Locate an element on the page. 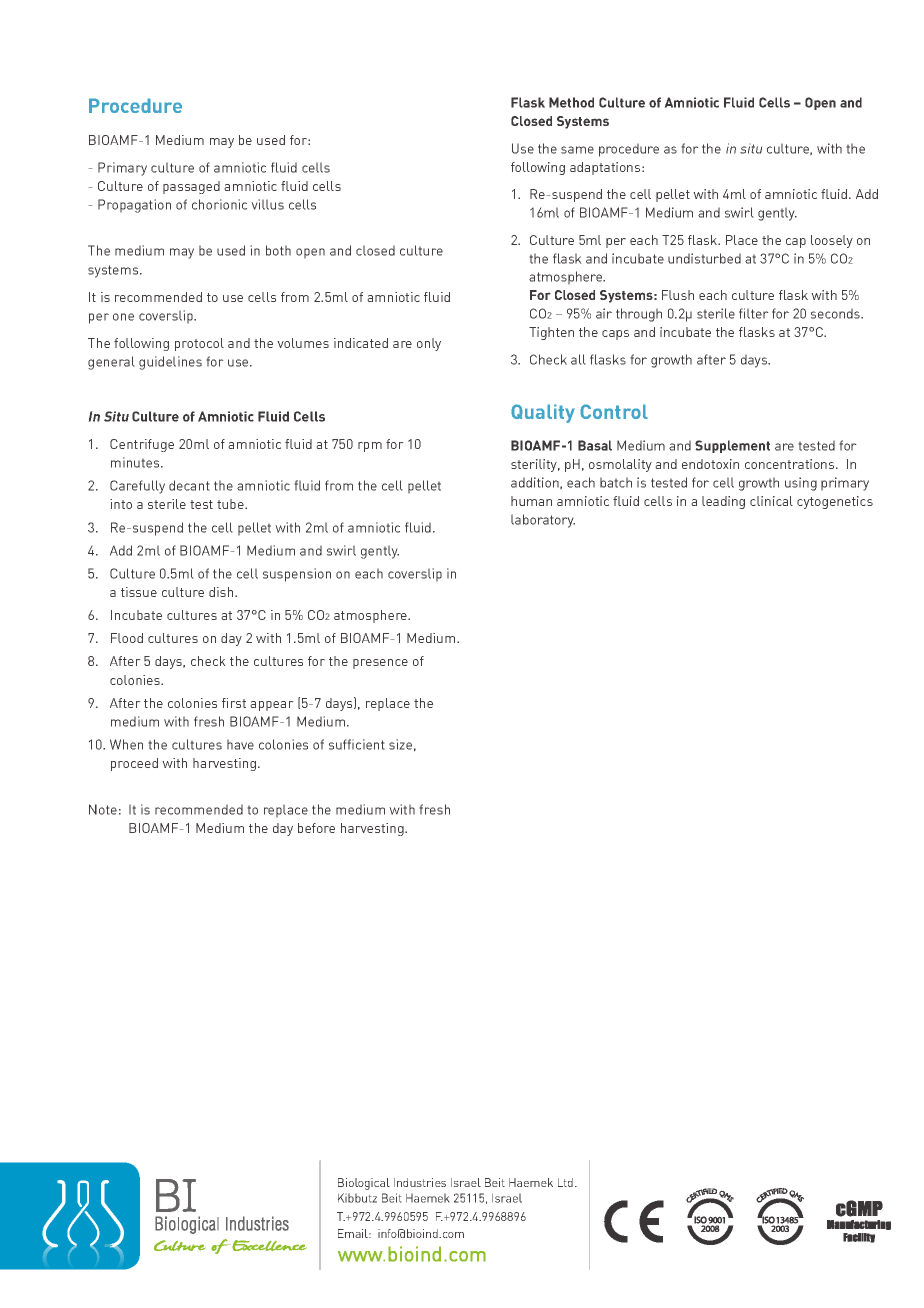 The width and height of the document is (924, 1308). before is located at coordinates (316, 828).
